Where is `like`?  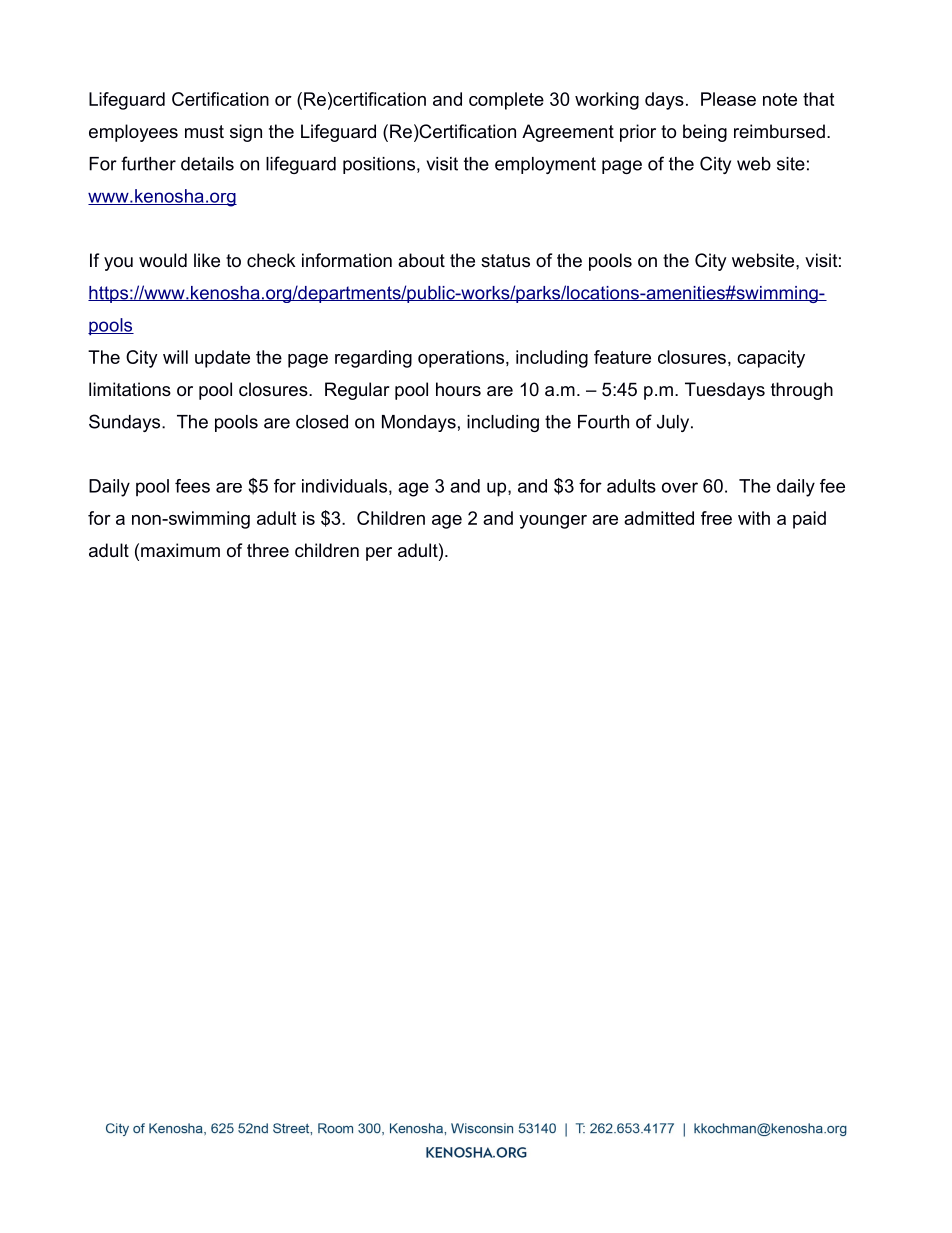 like is located at coordinates (207, 260).
